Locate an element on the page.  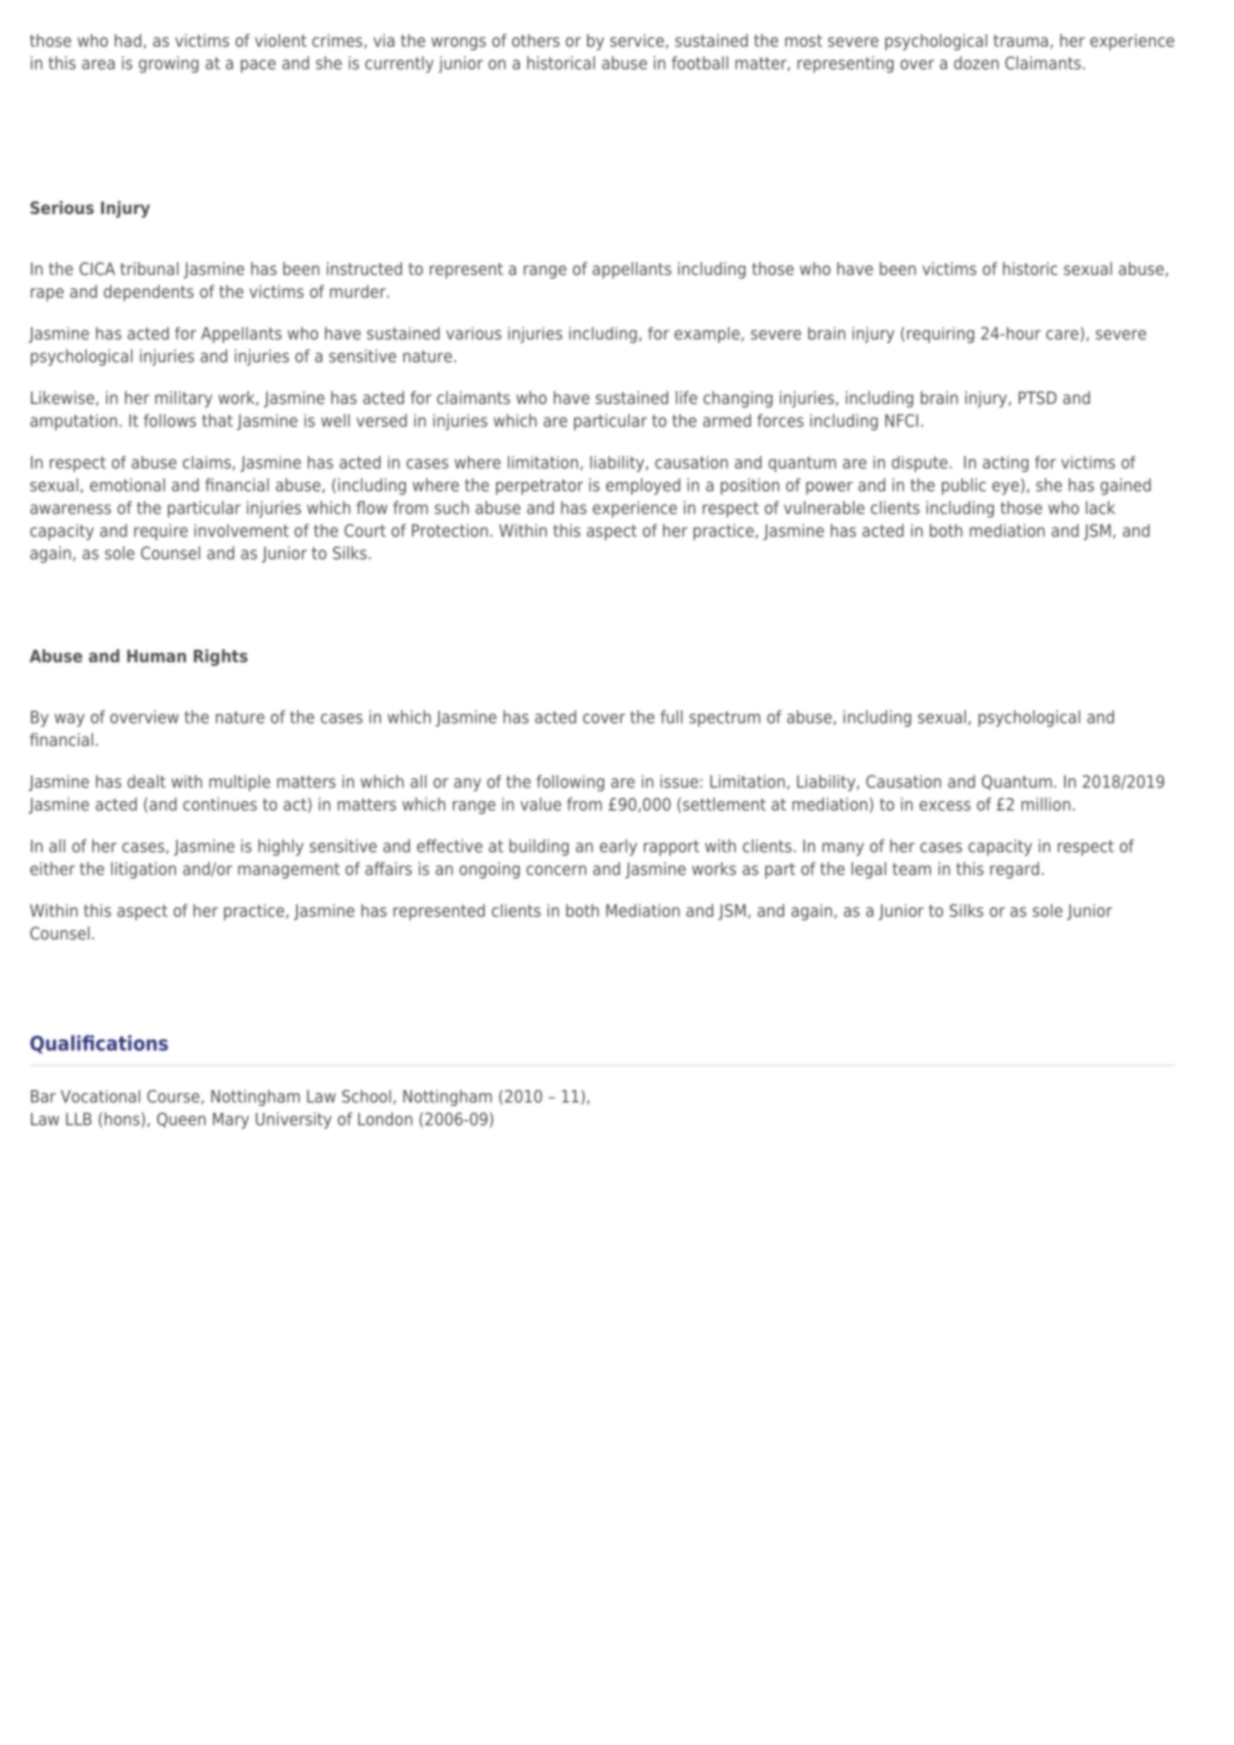
London is located at coordinates (385, 1119).
